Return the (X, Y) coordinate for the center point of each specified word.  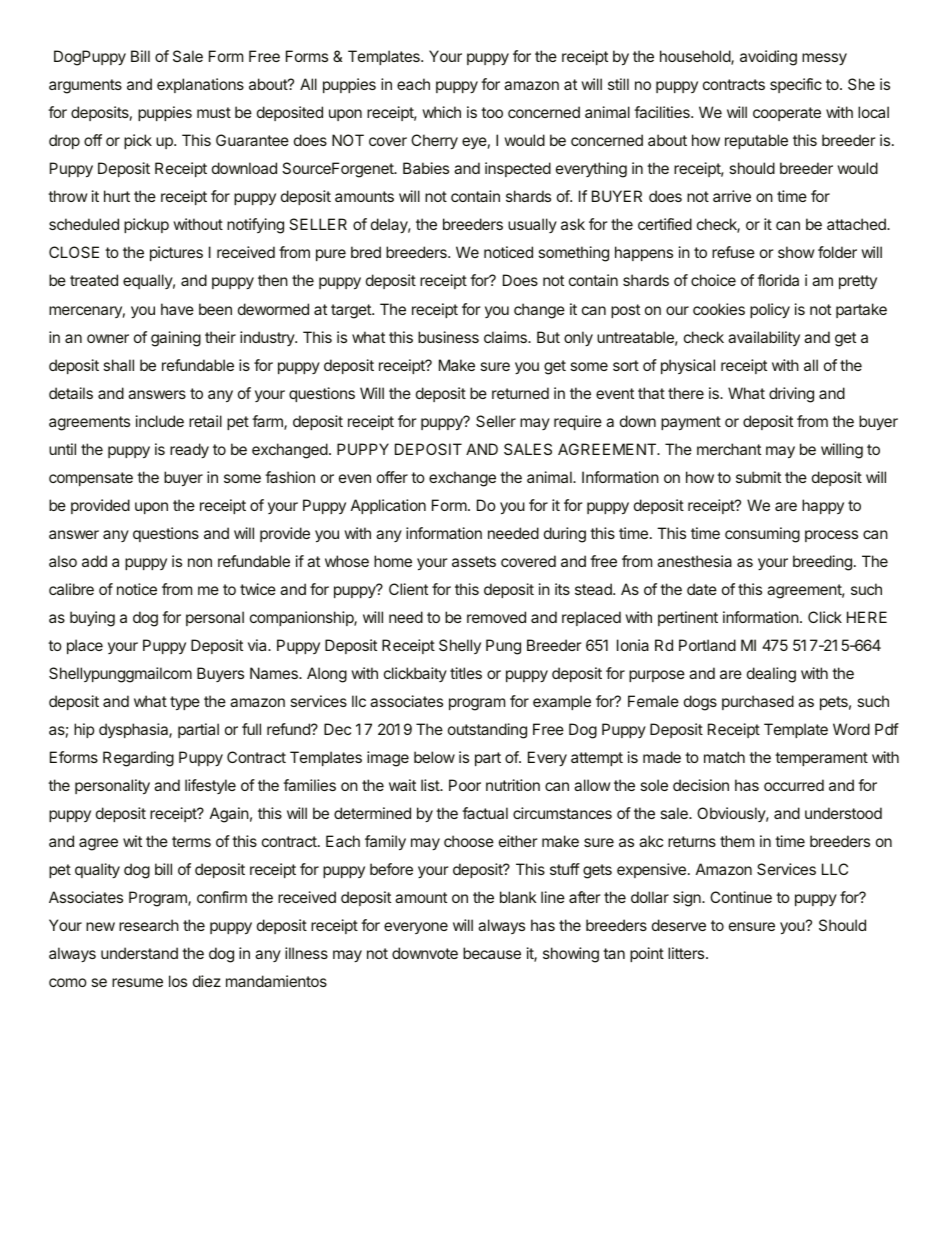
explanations (200, 85)
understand (139, 953)
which (442, 112)
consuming (762, 535)
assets (474, 561)
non (200, 562)
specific (796, 85)
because (492, 953)
